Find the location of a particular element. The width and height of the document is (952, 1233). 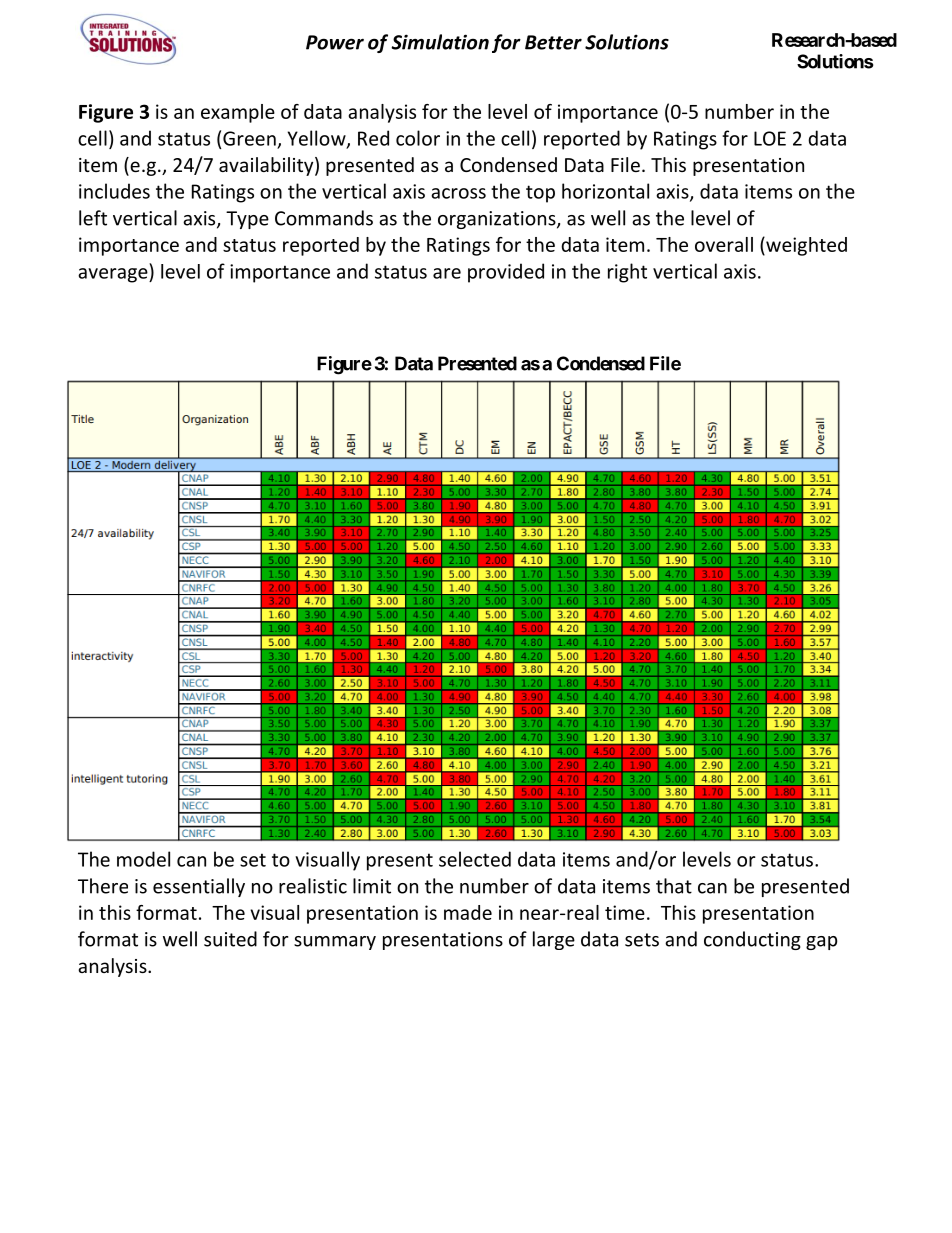

essentially is located at coordinates (199, 887).
